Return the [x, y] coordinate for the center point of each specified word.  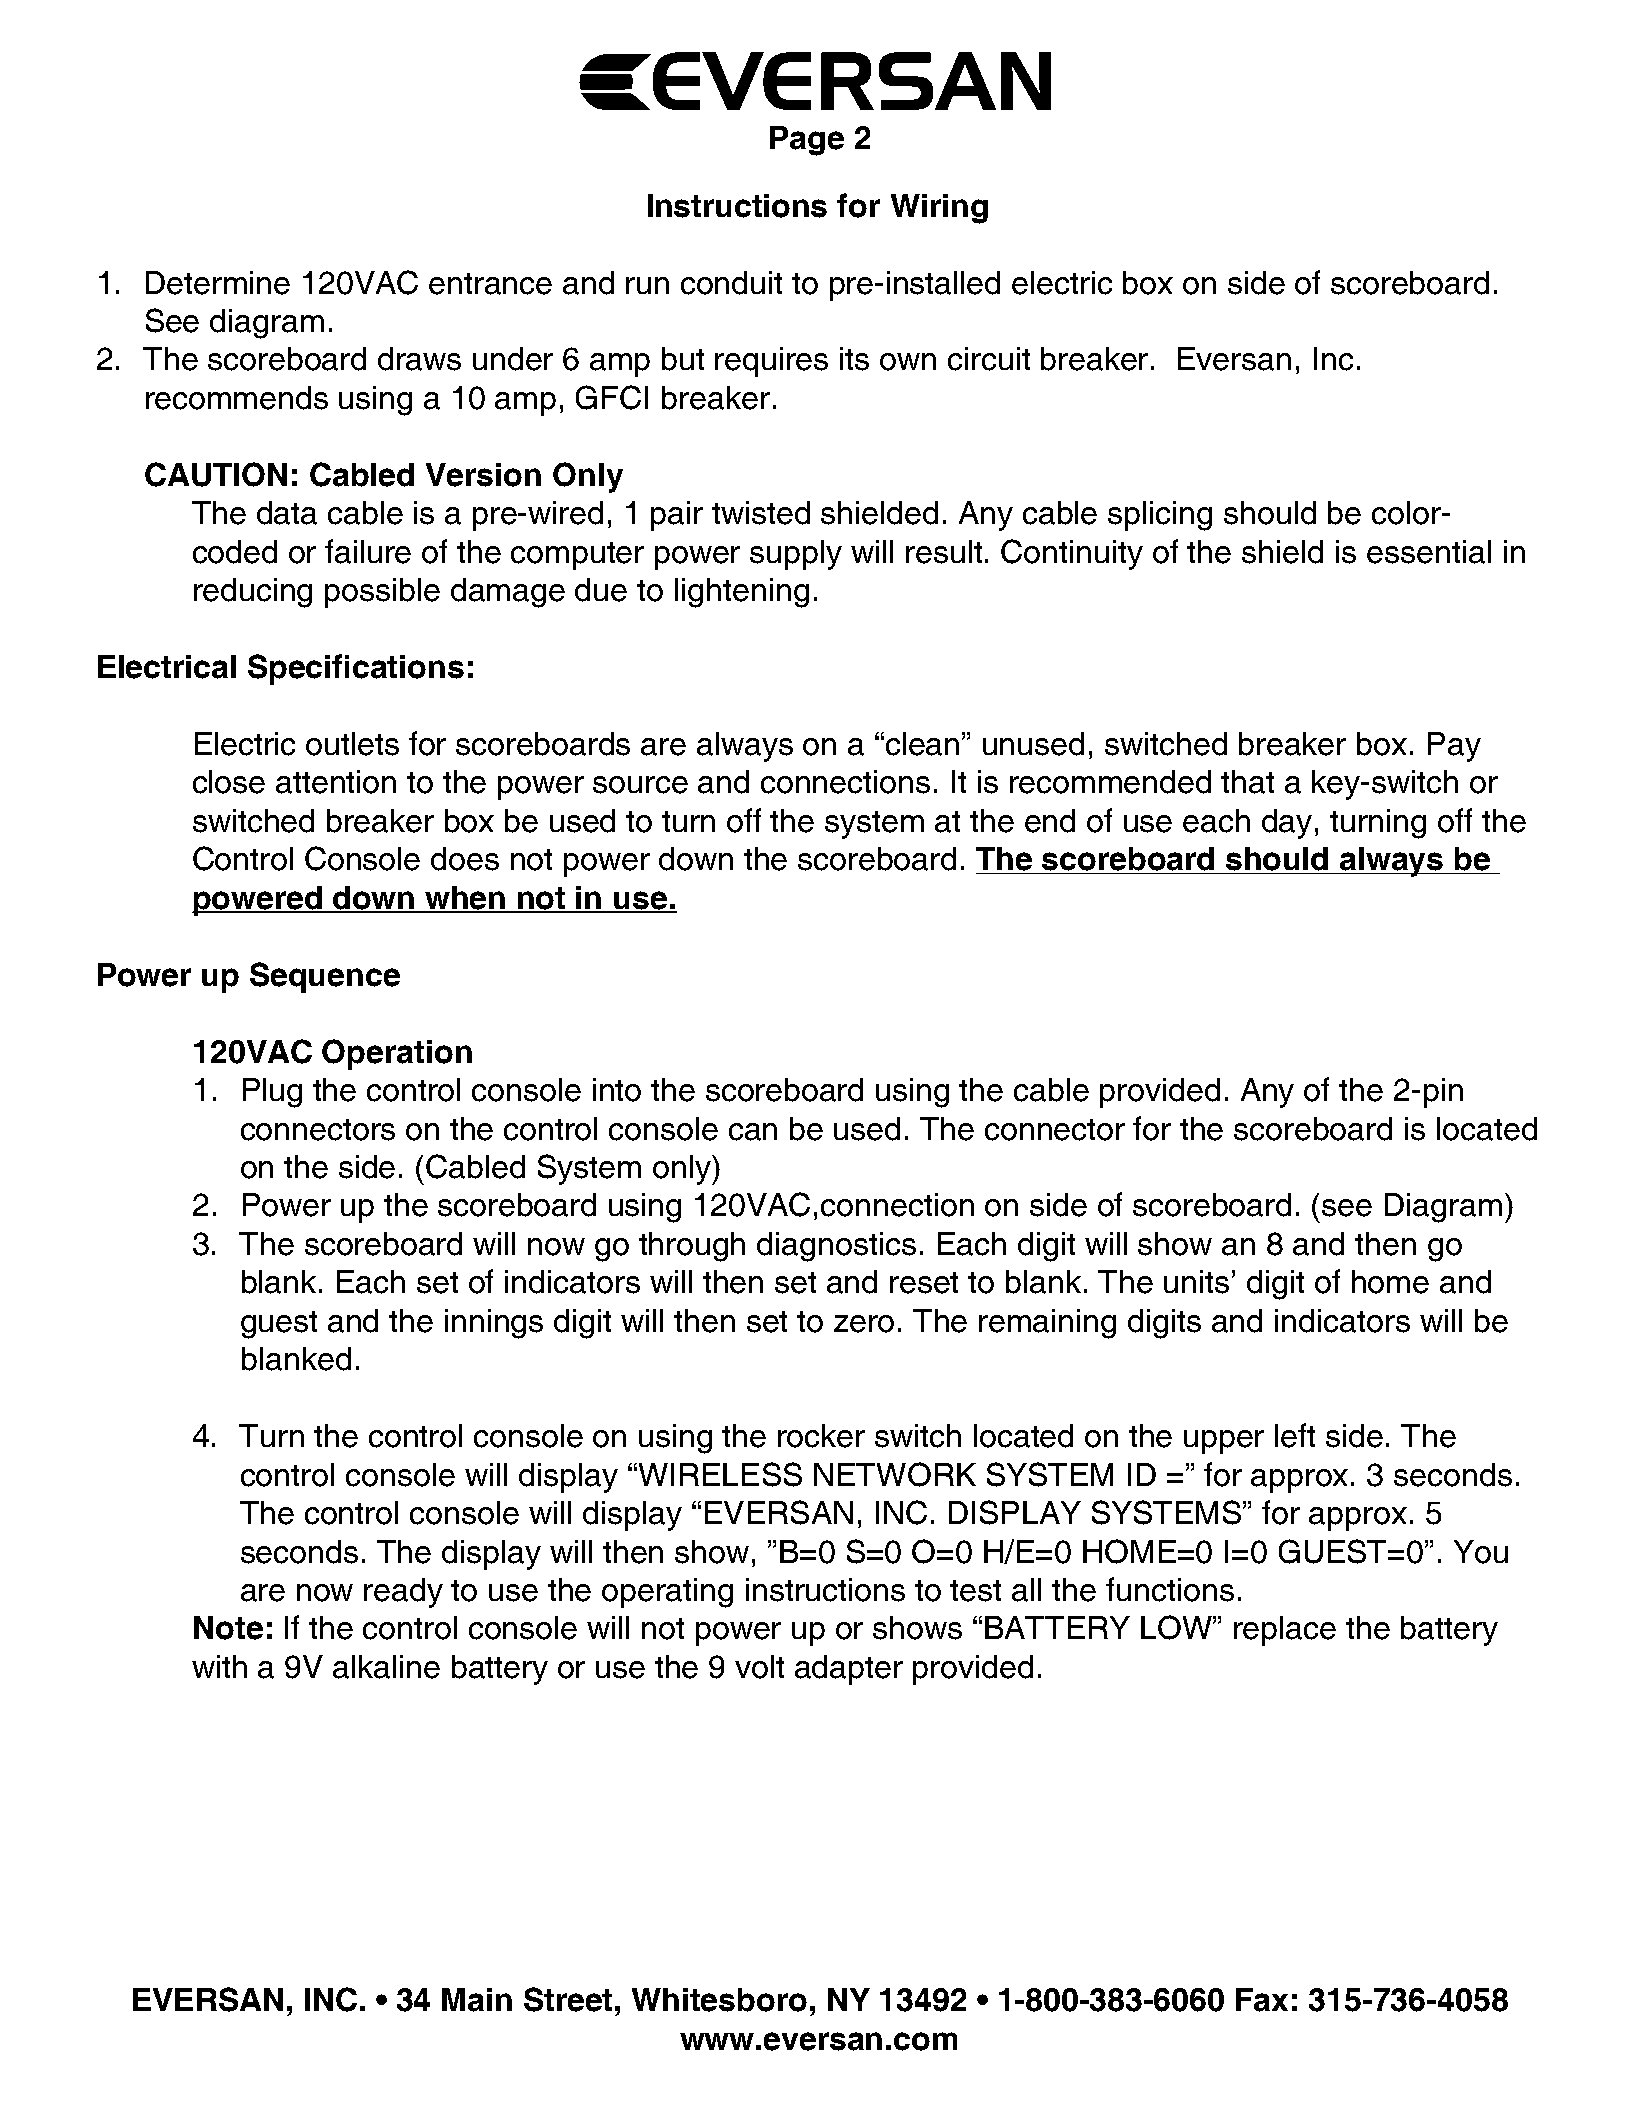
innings [494, 1324]
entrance [490, 284]
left [1295, 1435]
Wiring [939, 209]
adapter [849, 1670]
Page [807, 141]
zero [864, 1324]
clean [922, 744]
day [1287, 824]
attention [336, 782]
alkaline [386, 1667]
